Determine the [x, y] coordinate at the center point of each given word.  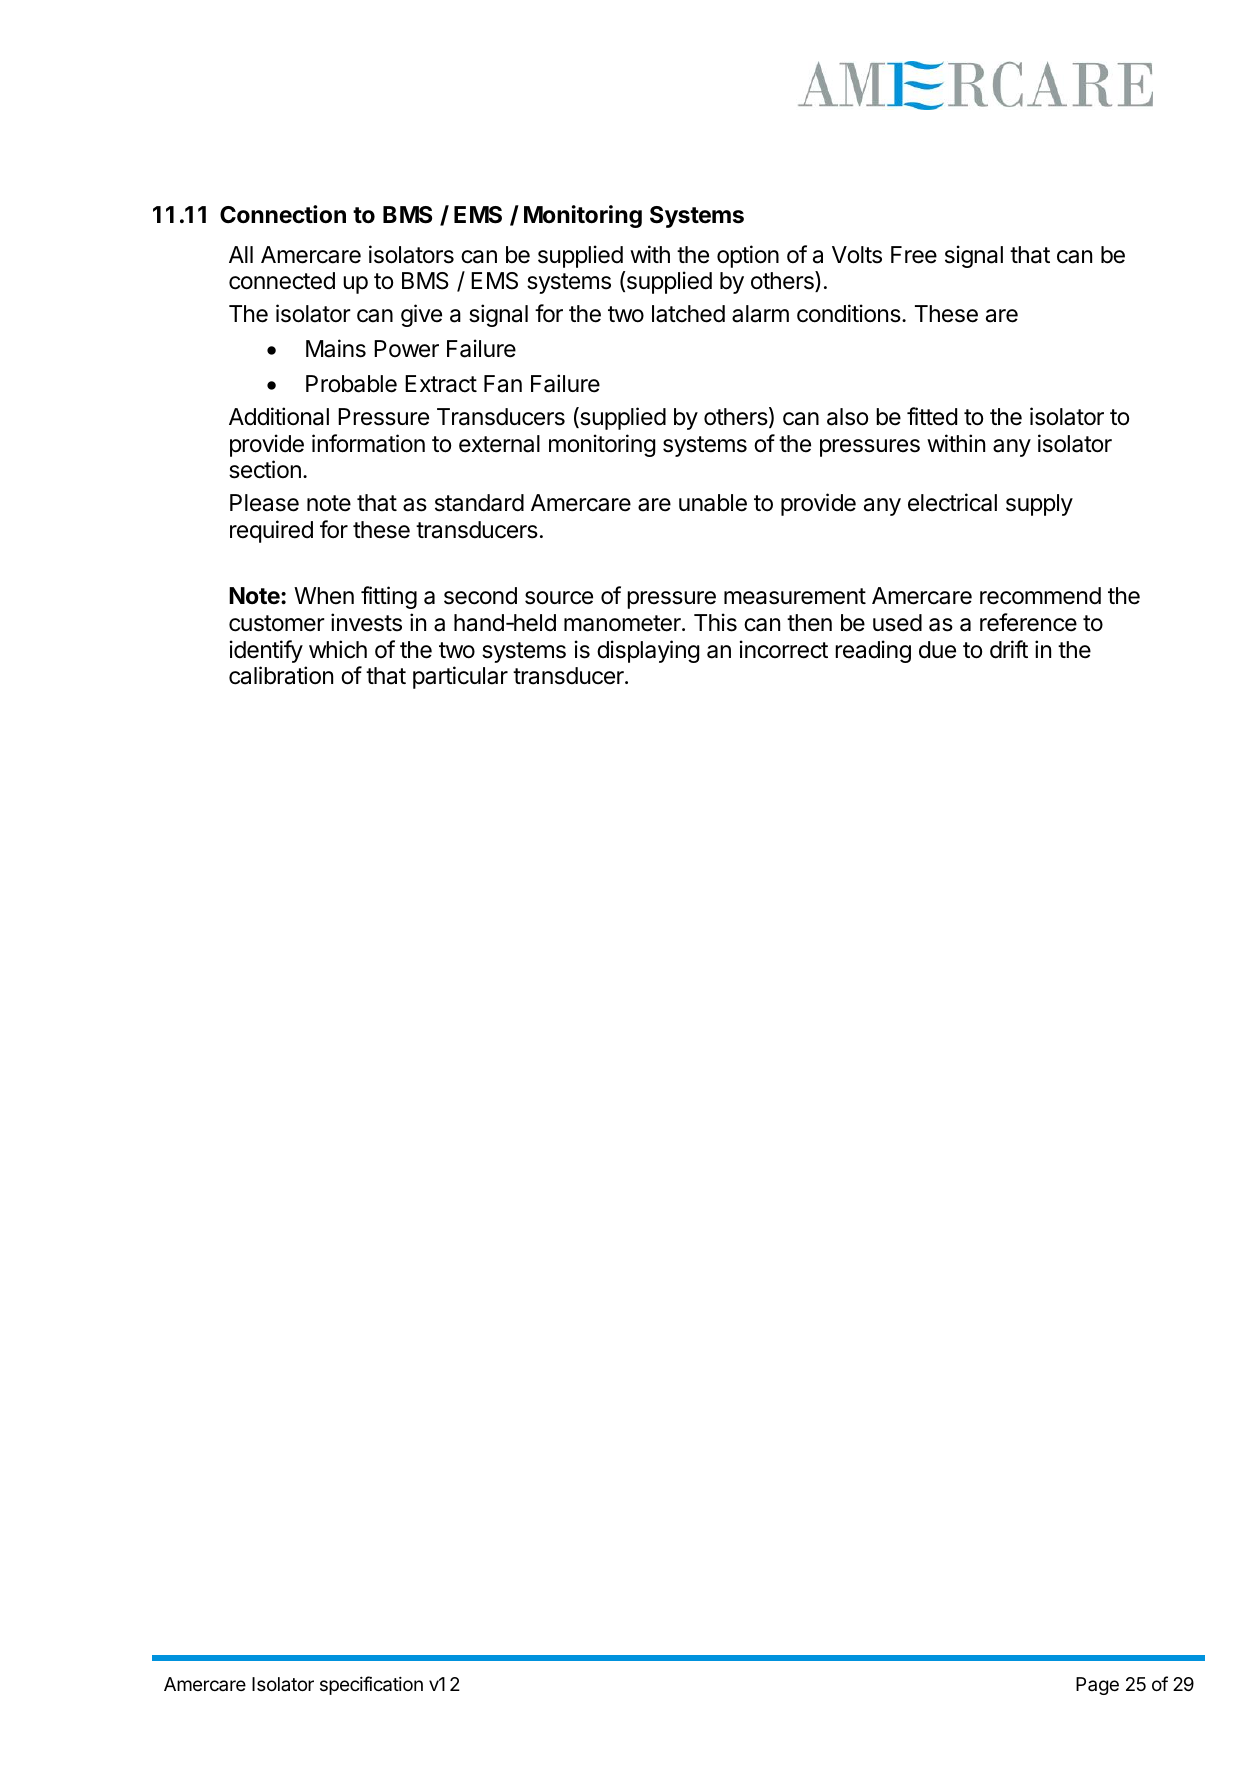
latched [688, 314]
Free [914, 255]
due [937, 650]
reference [1028, 622]
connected [282, 281]
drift [1009, 649]
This [715, 622]
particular [460, 677]
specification [371, 1685]
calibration [281, 675]
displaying [648, 651]
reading [873, 651]
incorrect [784, 649]
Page [1097, 1686]
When [324, 596]
